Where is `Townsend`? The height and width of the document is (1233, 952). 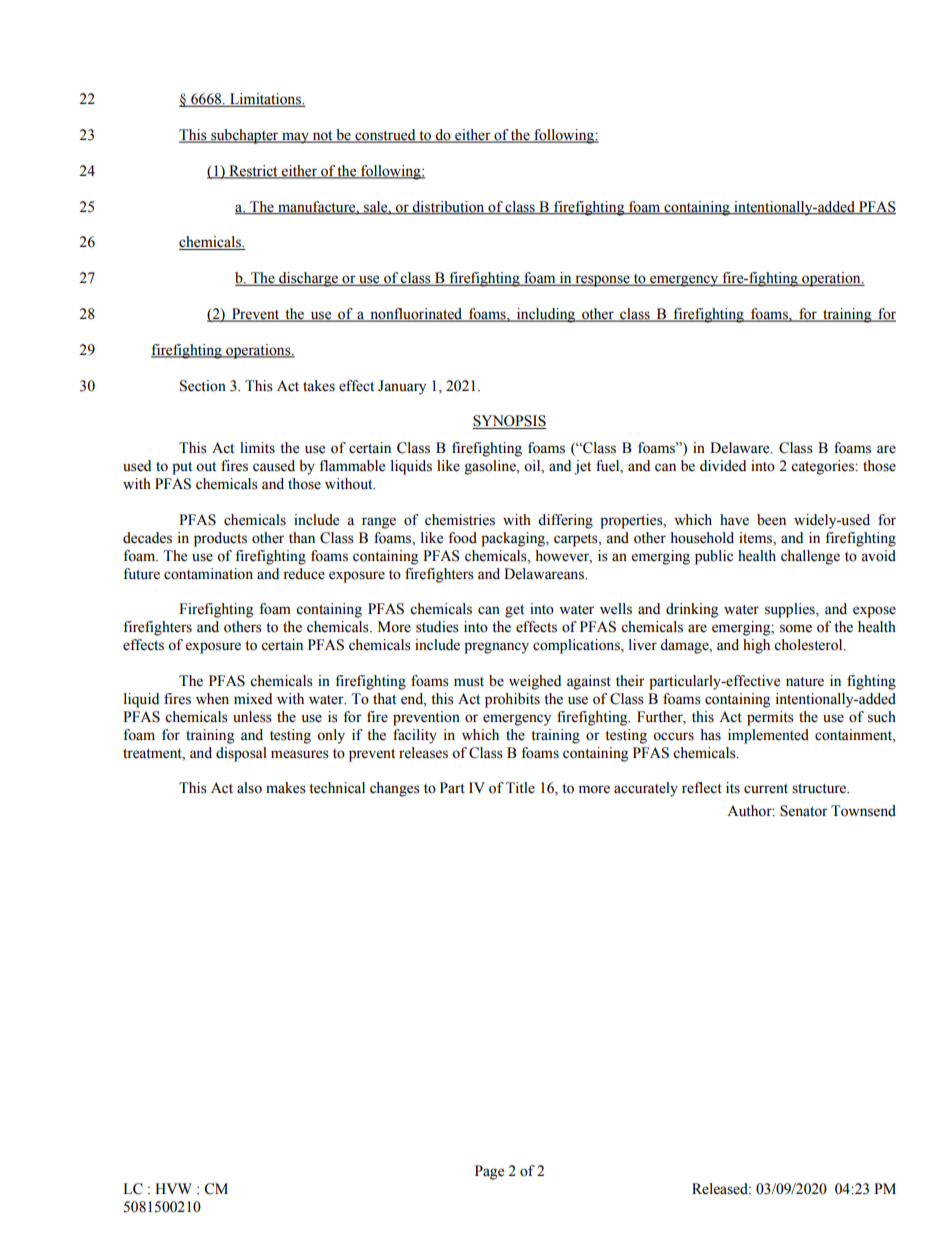 Townsend is located at coordinates (863, 811).
